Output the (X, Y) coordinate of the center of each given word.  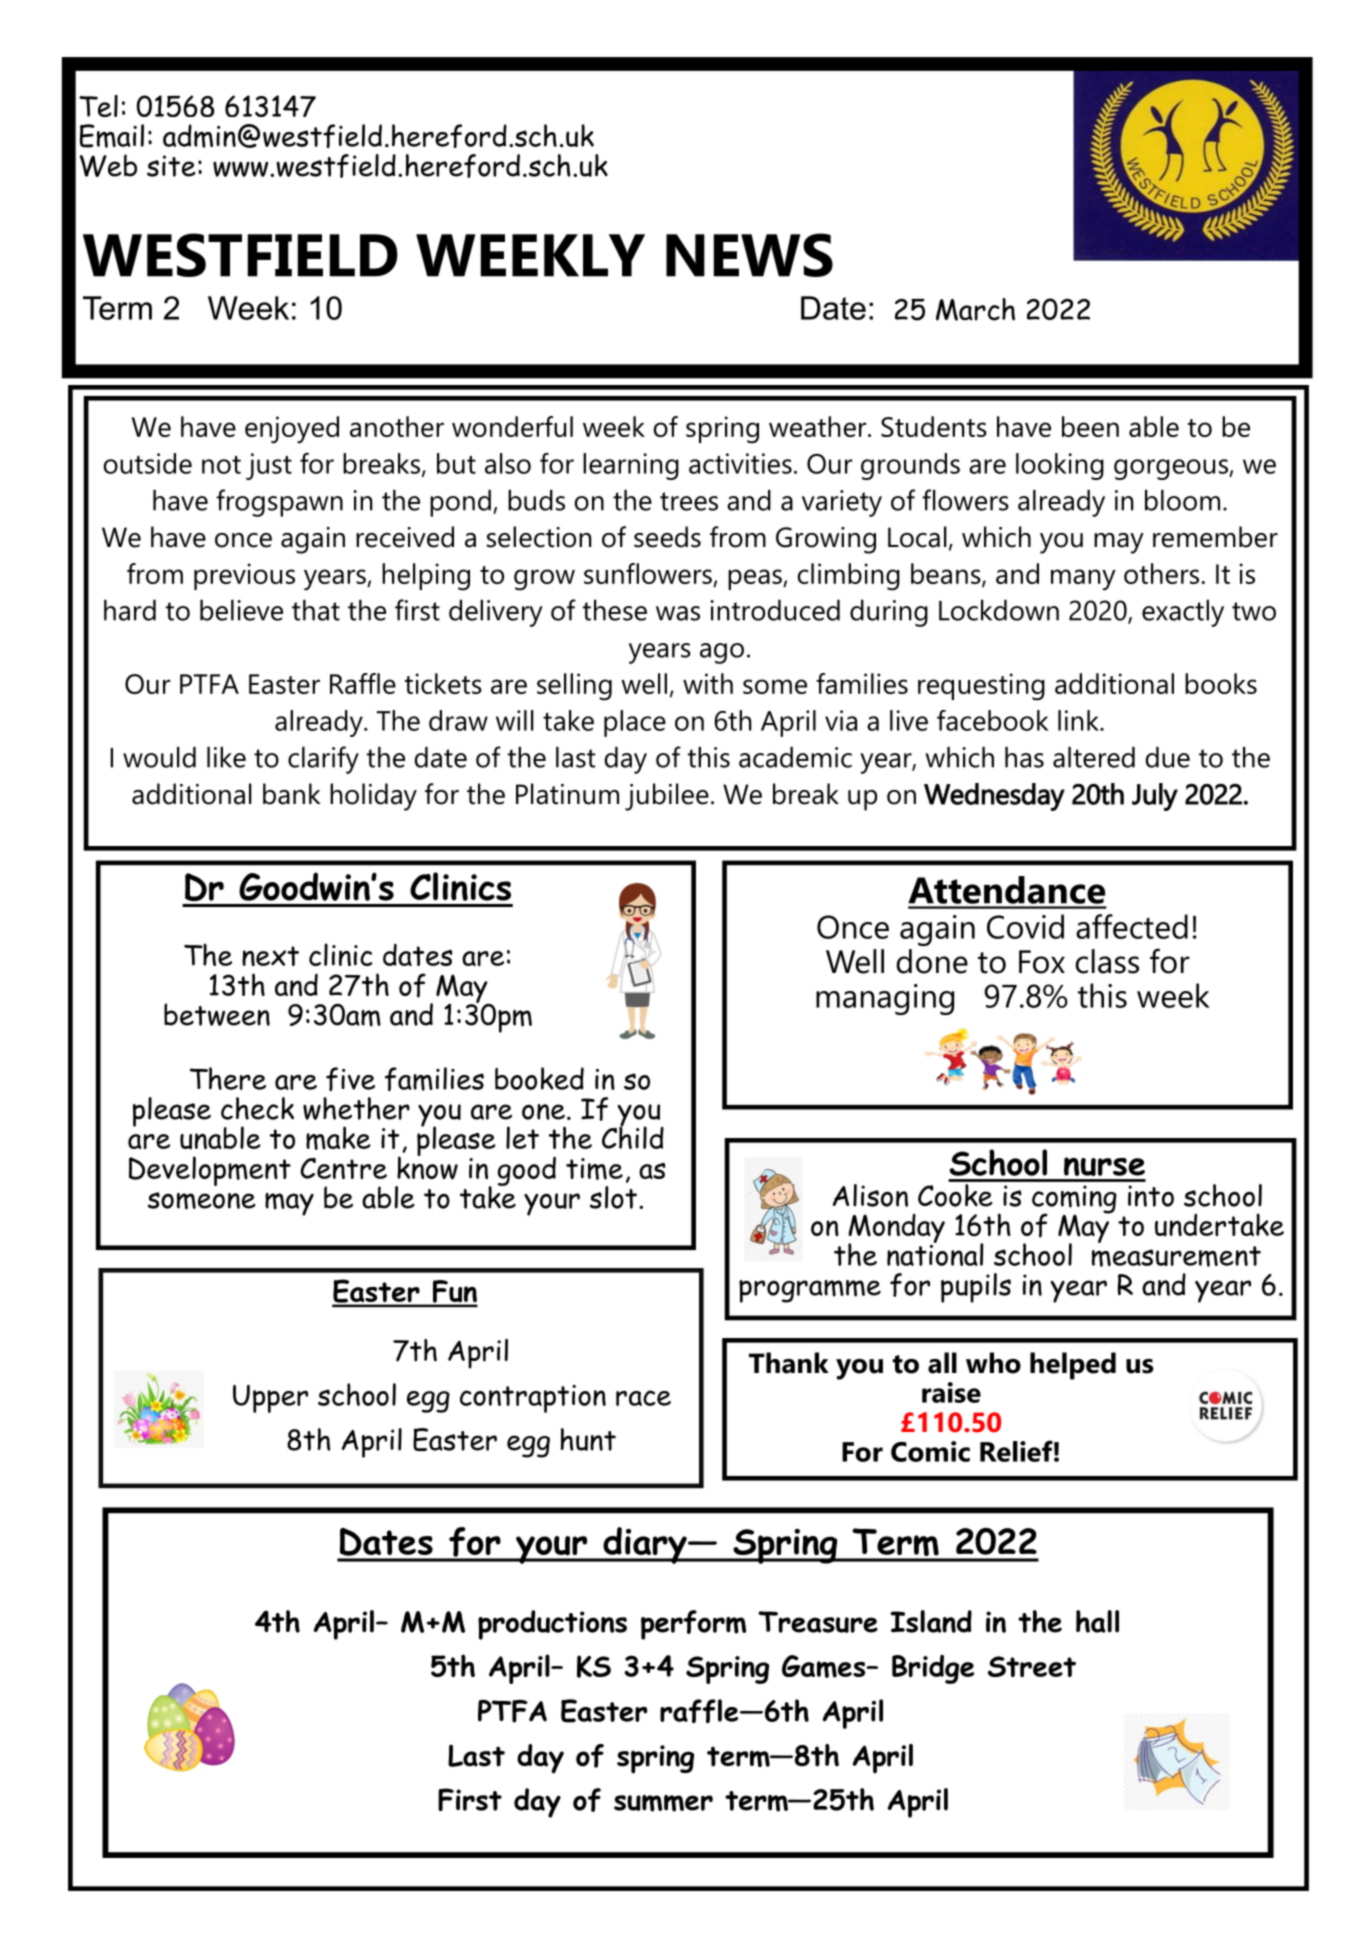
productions (552, 1625)
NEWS (749, 255)
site (171, 166)
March (975, 309)
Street (1032, 1666)
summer (663, 1803)
